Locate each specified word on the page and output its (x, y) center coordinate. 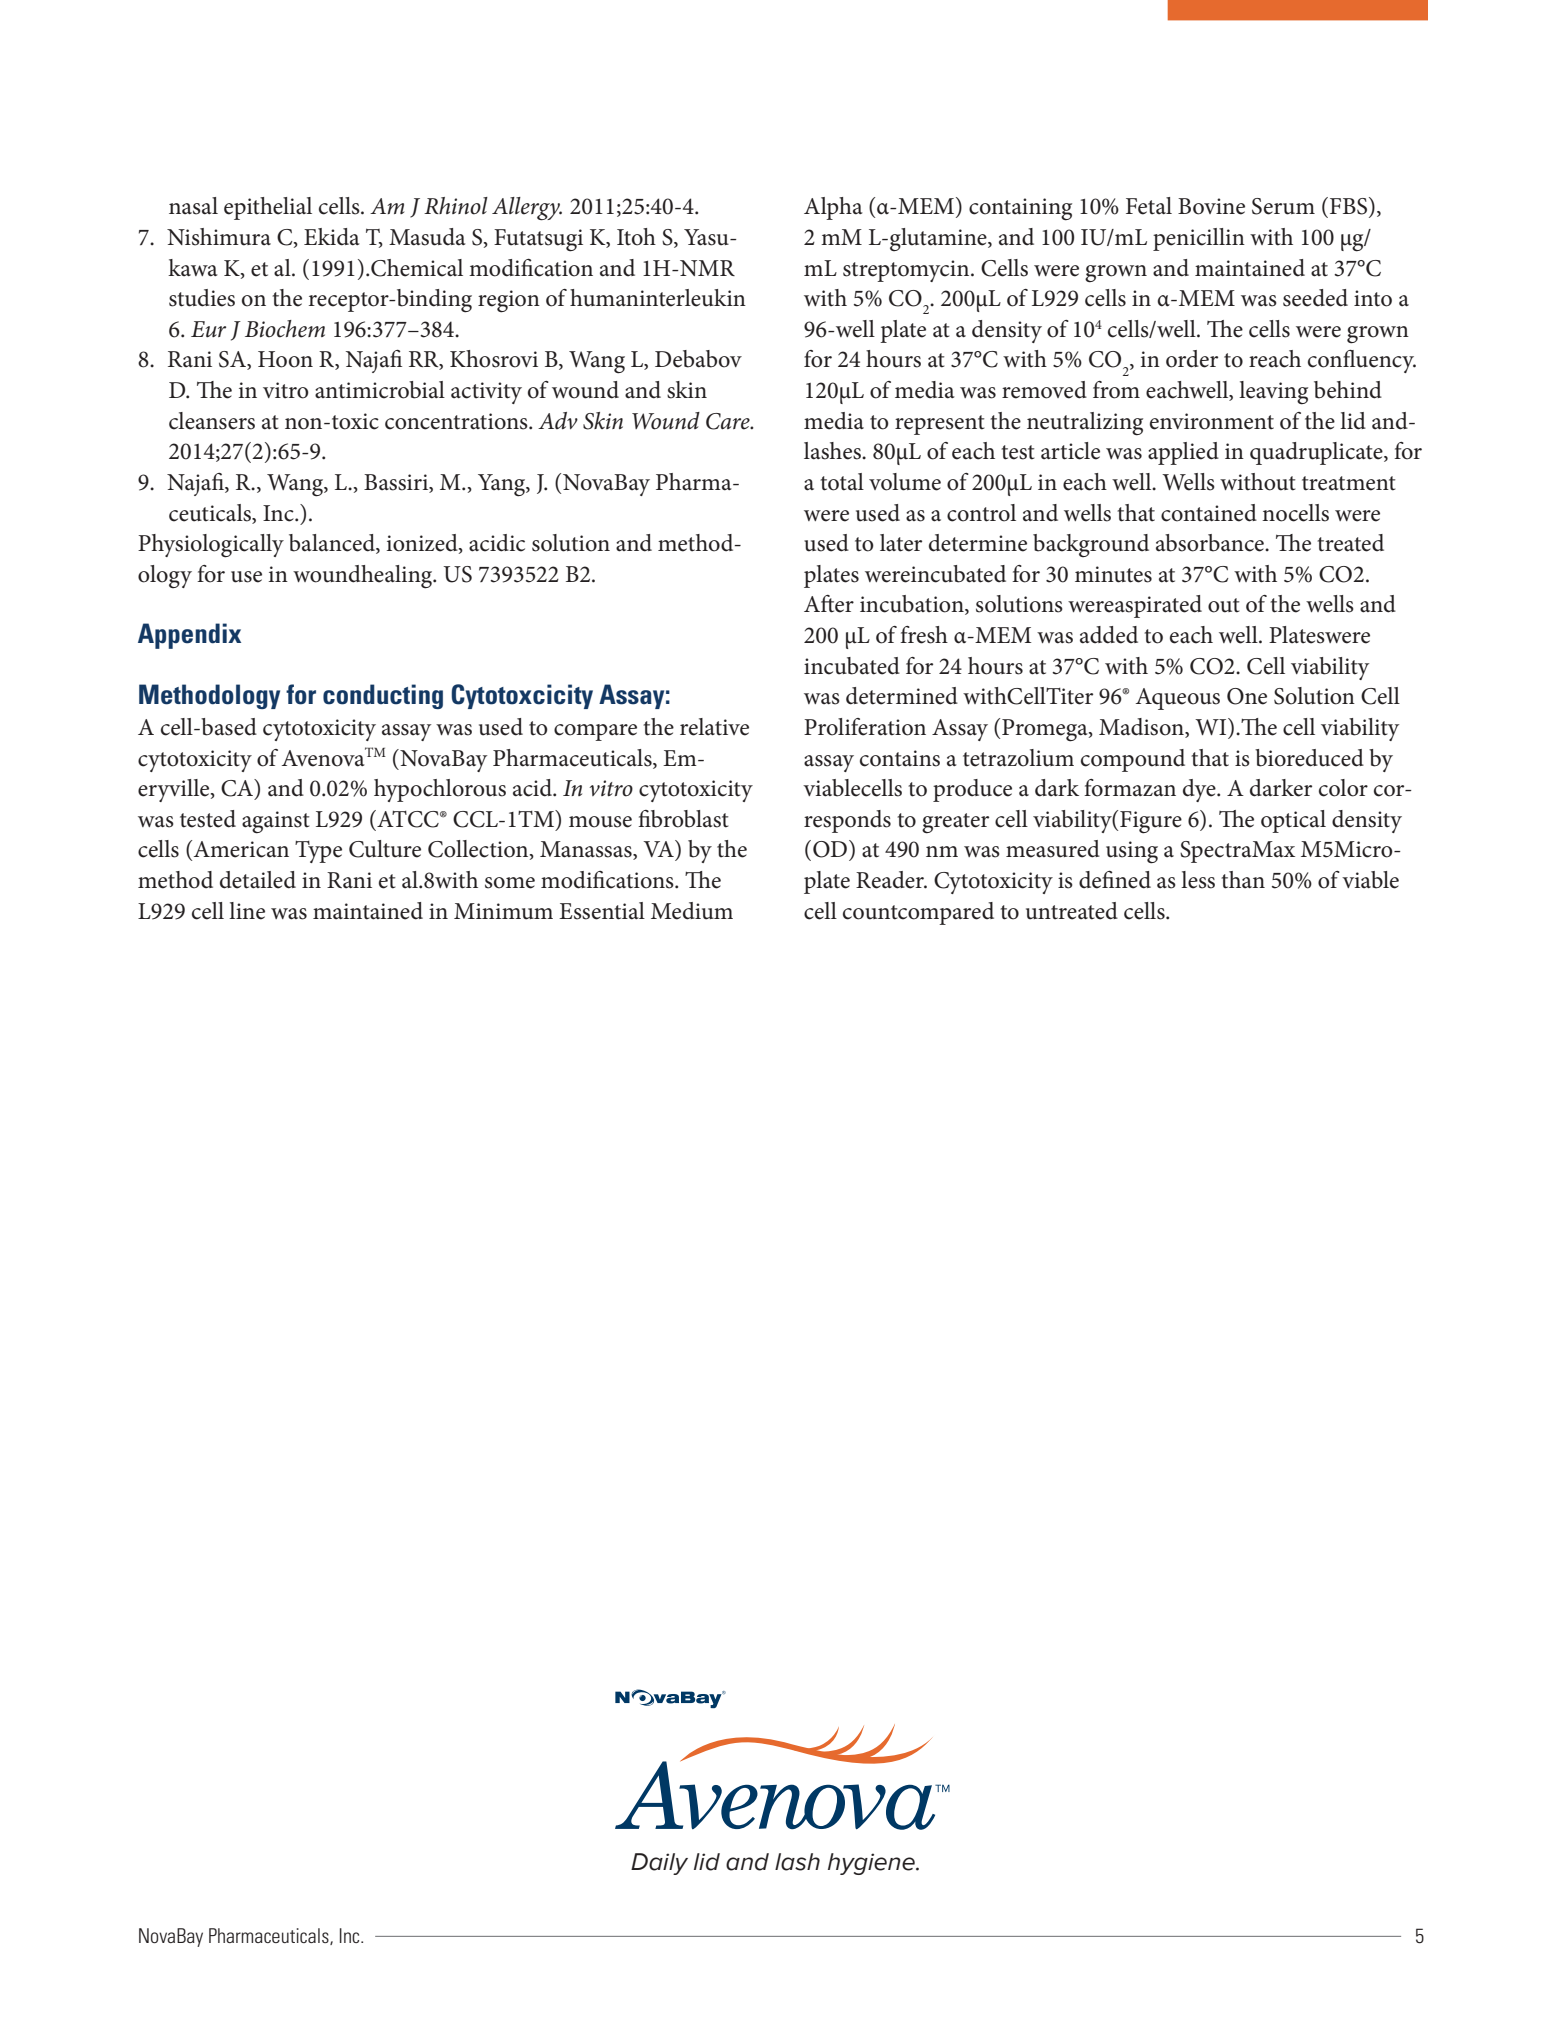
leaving (1273, 393)
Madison (1142, 728)
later (901, 543)
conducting (383, 696)
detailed (258, 880)
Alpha (833, 208)
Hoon (285, 359)
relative (714, 727)
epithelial (268, 208)
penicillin (1199, 239)
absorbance (1211, 543)
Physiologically (211, 546)
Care (729, 421)
